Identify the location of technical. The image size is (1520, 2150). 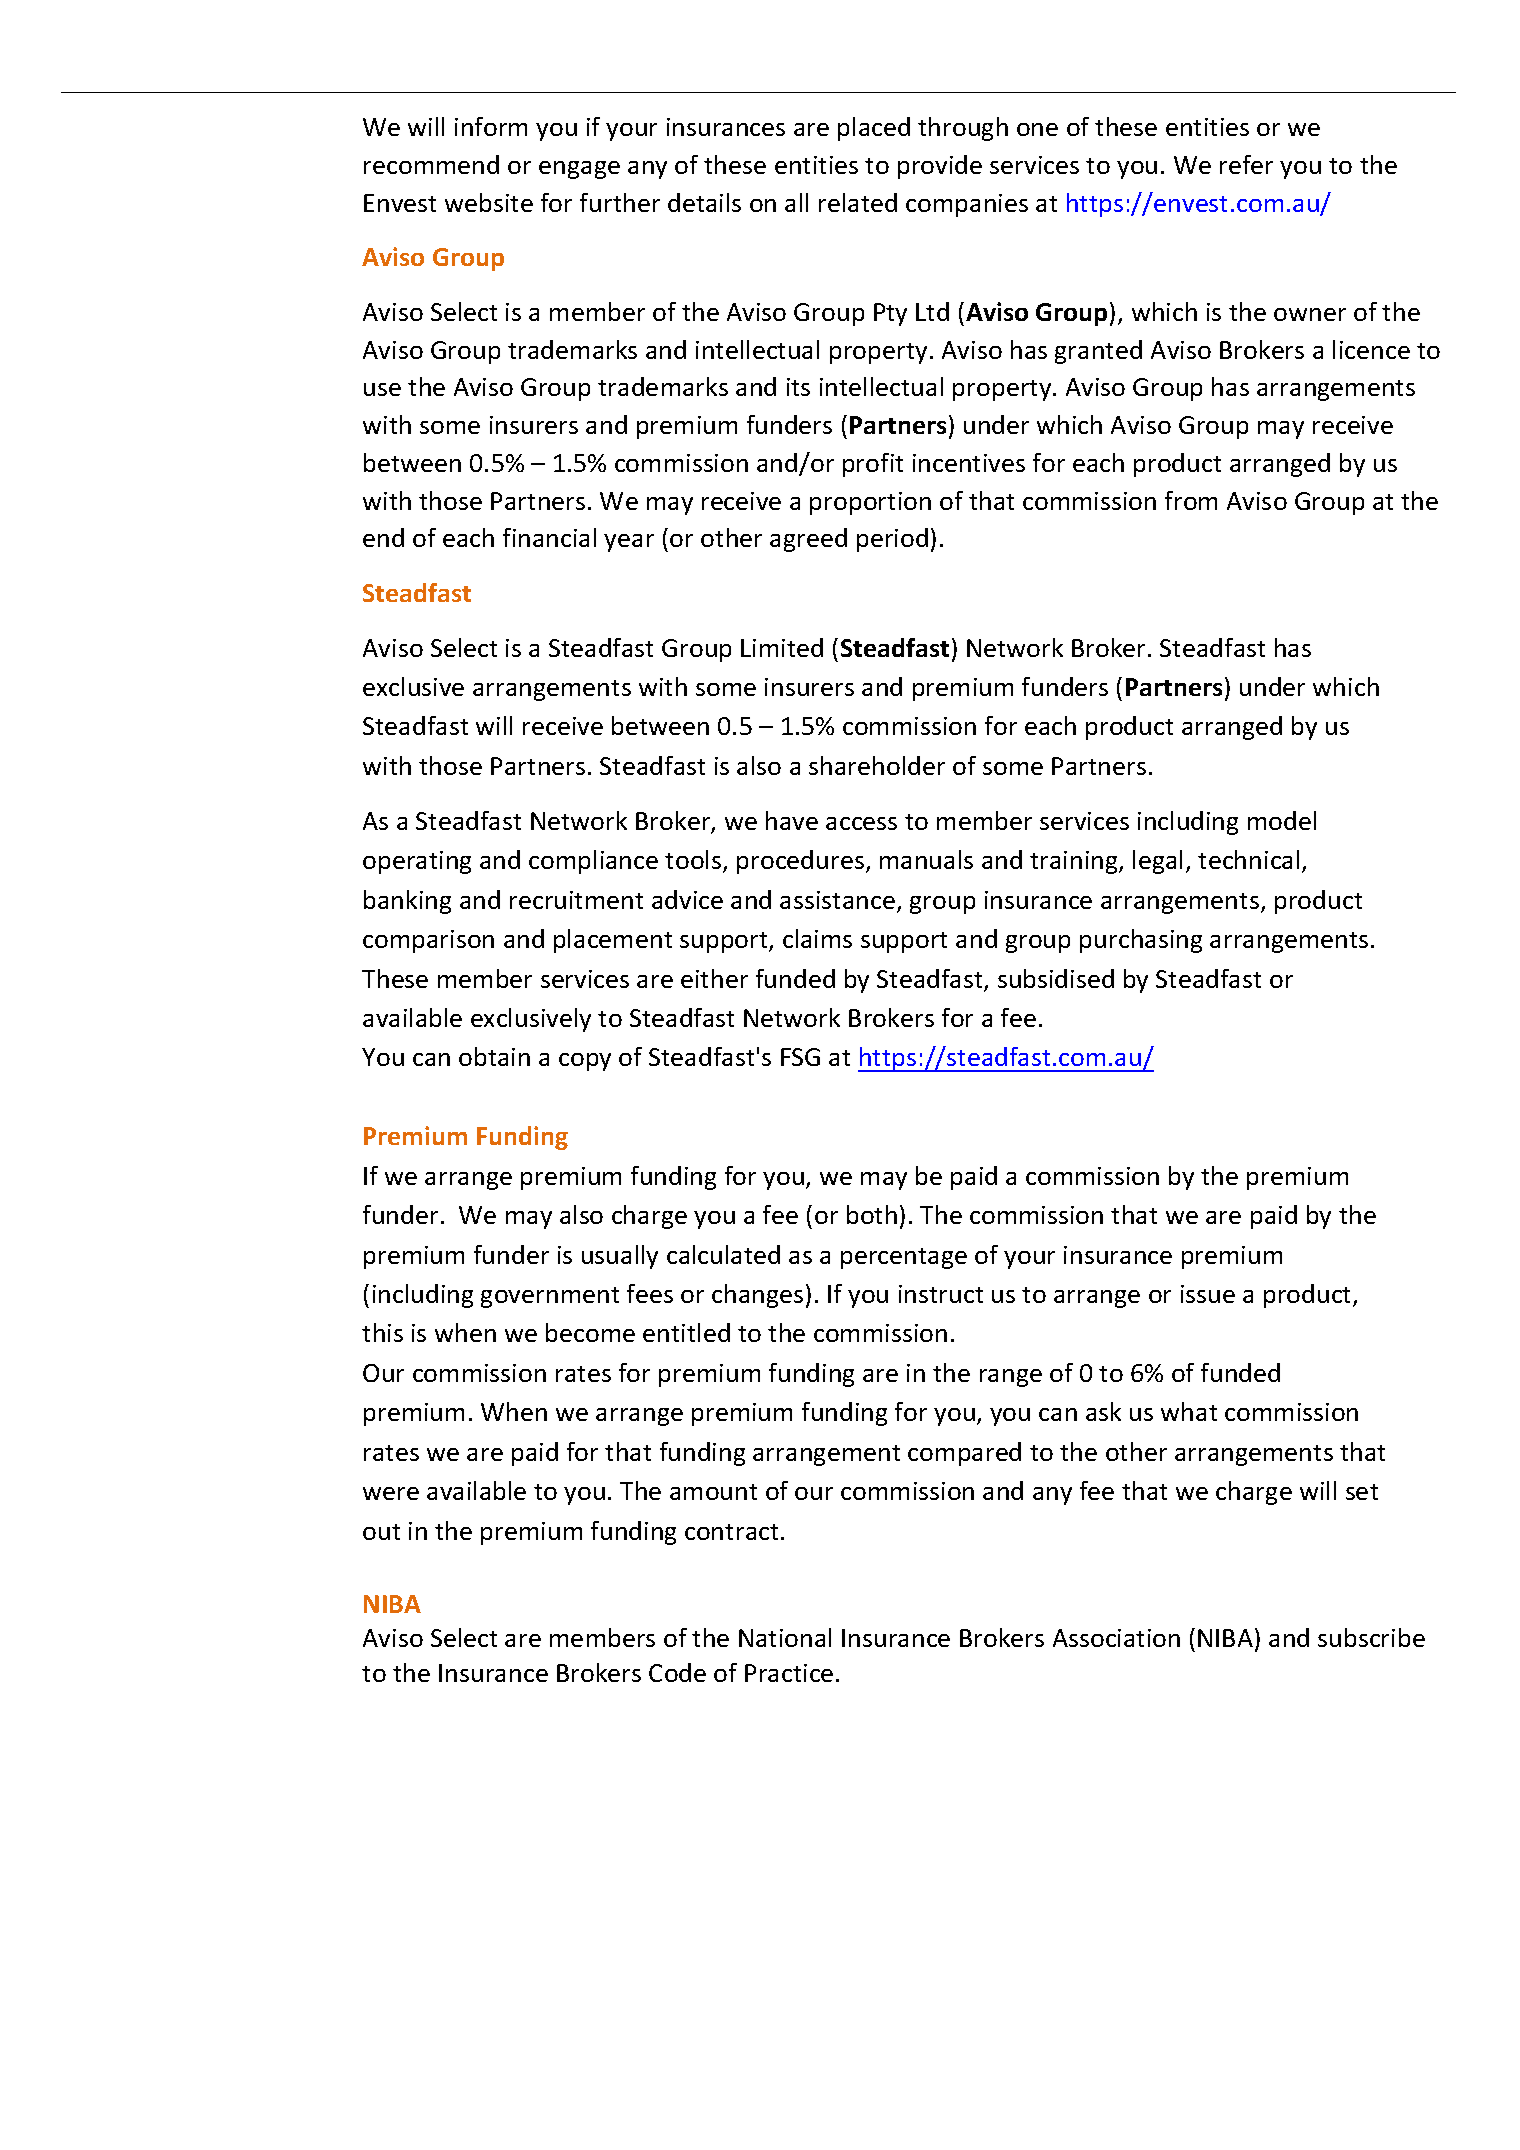
(1248, 859).
